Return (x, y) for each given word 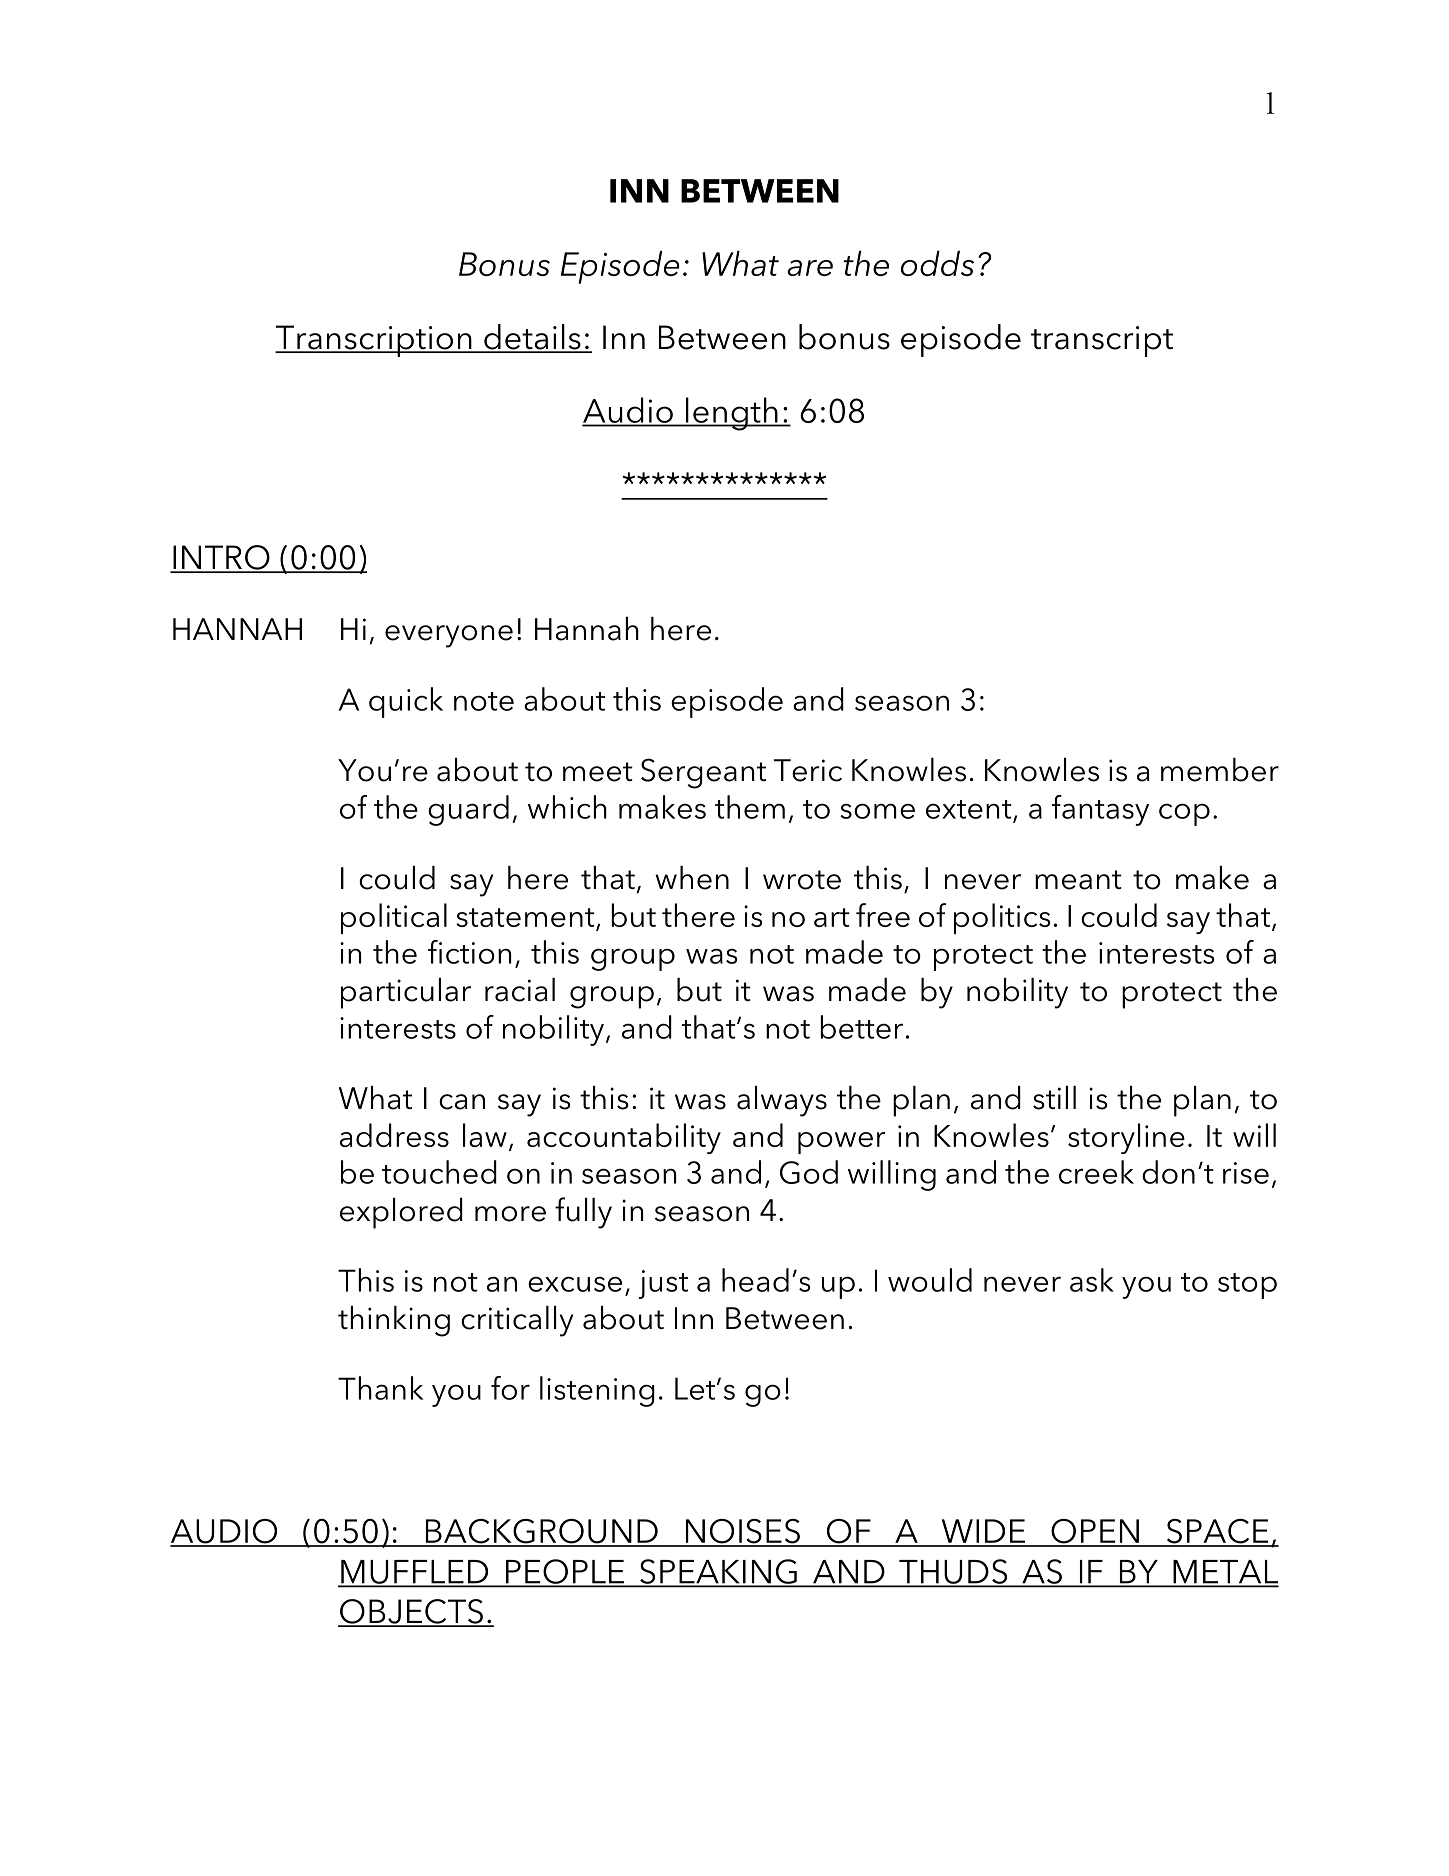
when (692, 877)
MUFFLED (415, 1573)
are (810, 268)
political (394, 918)
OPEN (1095, 1532)
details (532, 338)
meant (1078, 880)
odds (937, 263)
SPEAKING (718, 1572)
